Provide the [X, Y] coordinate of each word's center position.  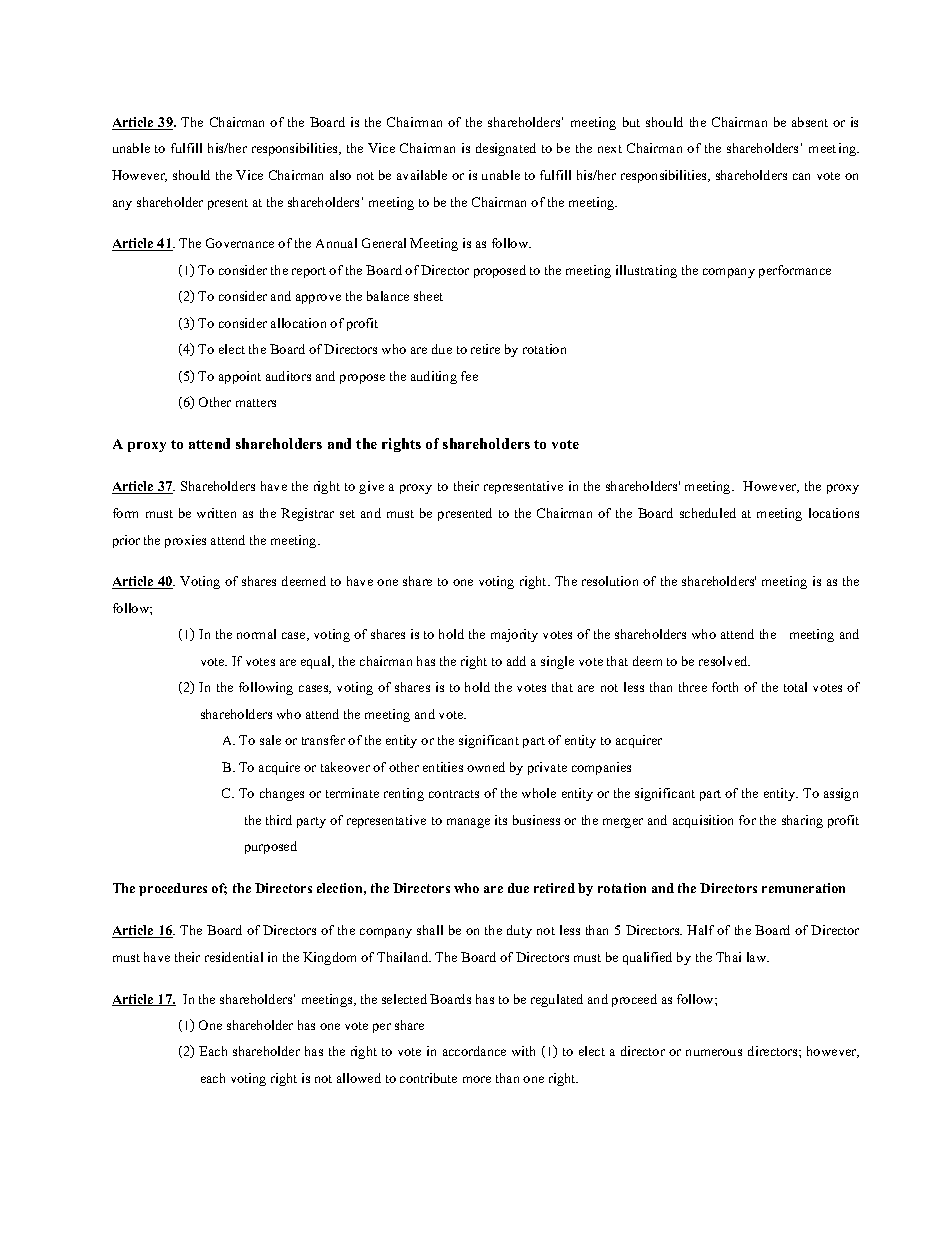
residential [234, 957]
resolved [724, 661]
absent [810, 122]
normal [256, 634]
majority [514, 635]
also [340, 175]
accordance [474, 1051]
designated [506, 149]
